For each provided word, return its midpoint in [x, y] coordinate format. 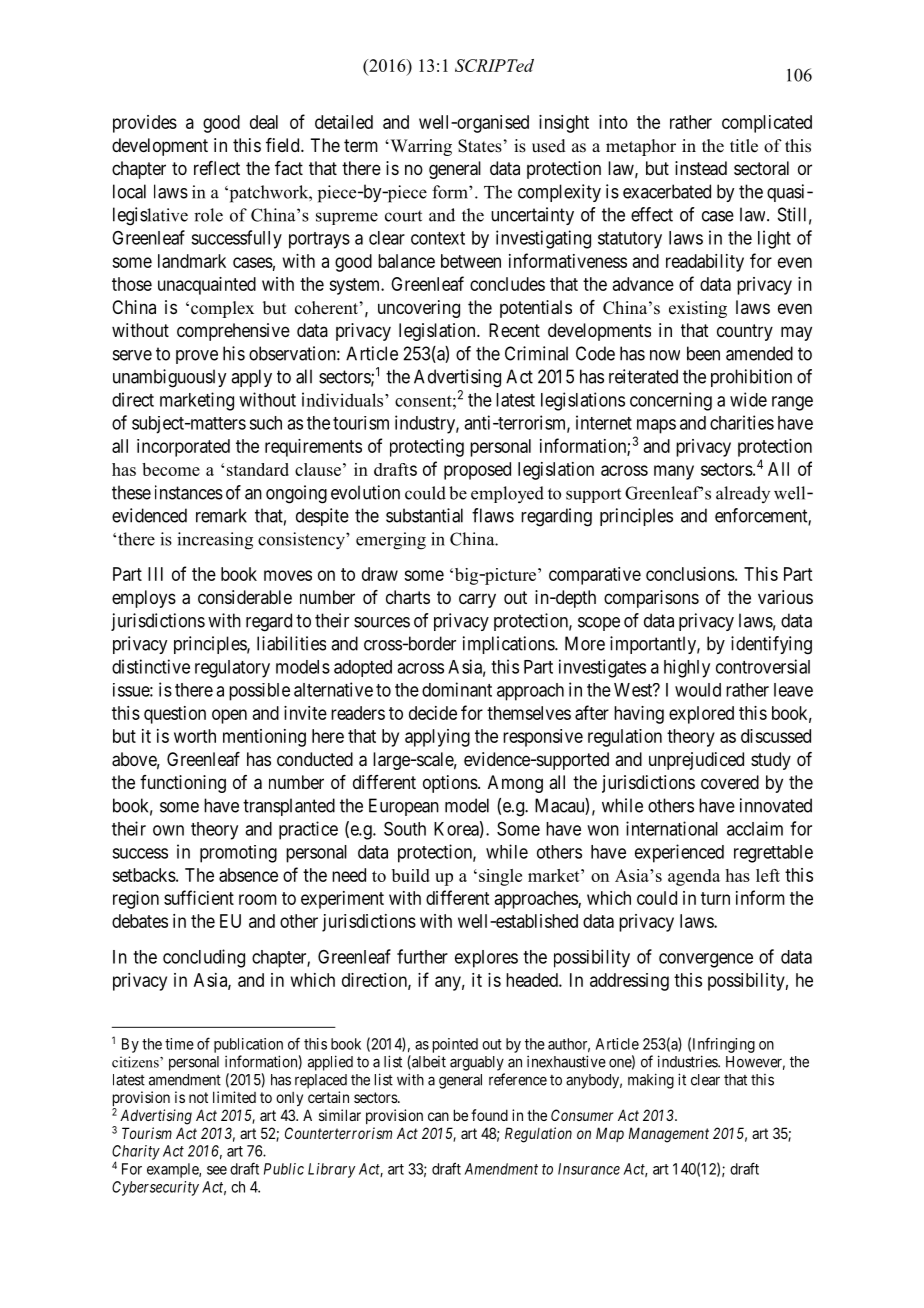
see [217, 1170]
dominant [457, 689]
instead [701, 168]
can [438, 1116]
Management [669, 1135]
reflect [217, 168]
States [481, 146]
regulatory [232, 669]
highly [687, 668]
